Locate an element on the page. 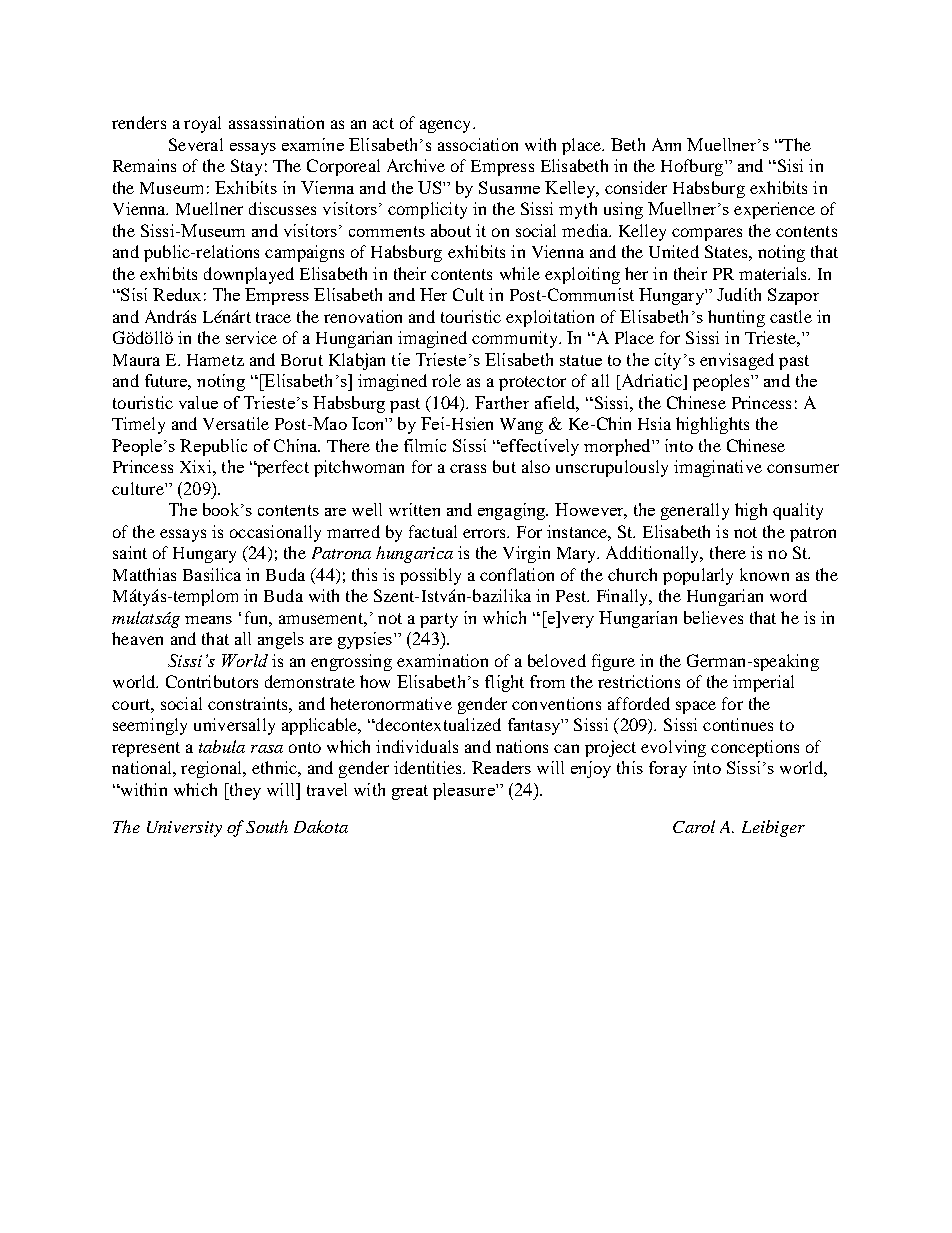  means is located at coordinates (208, 620).
